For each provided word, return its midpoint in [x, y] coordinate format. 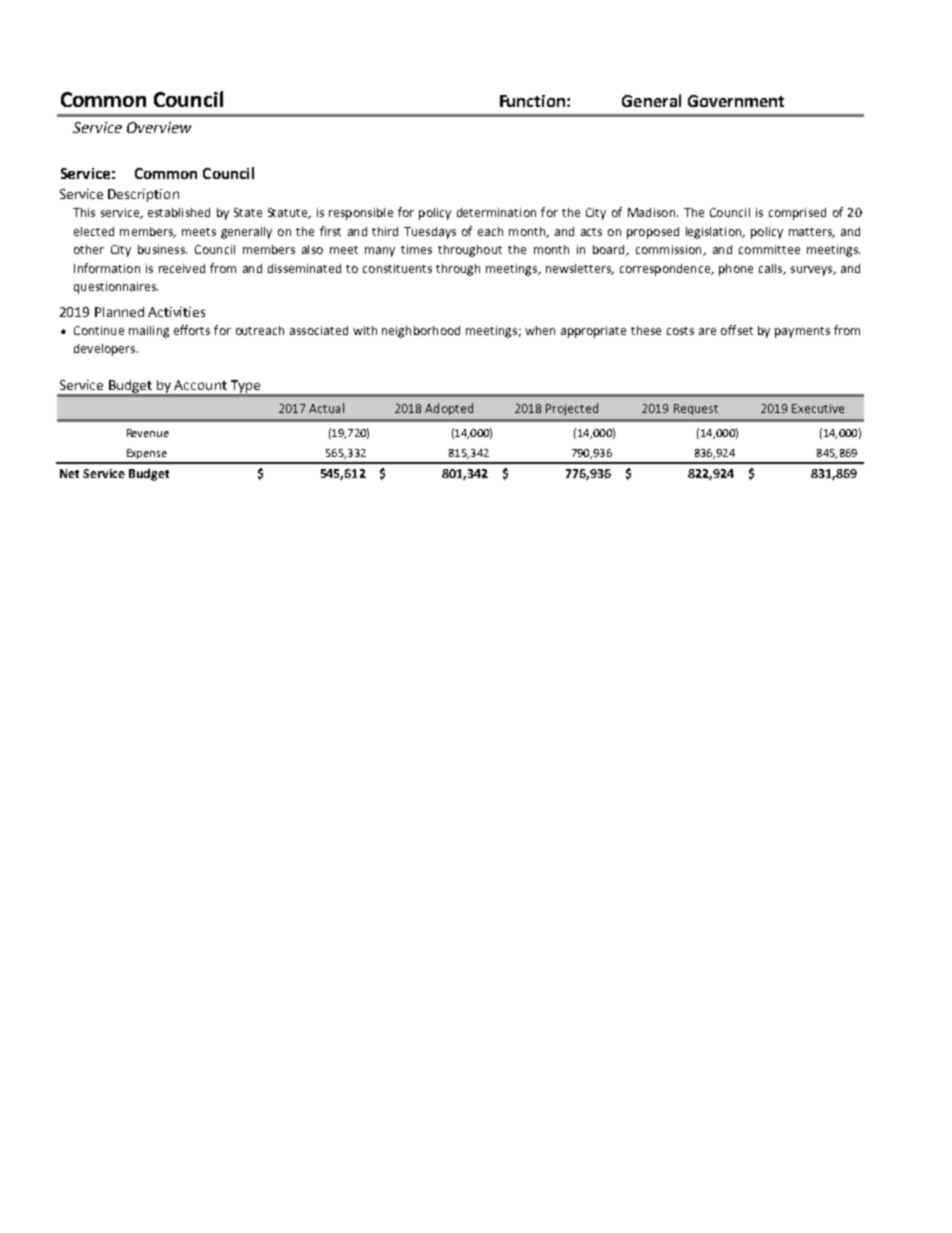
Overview [159, 127]
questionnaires [116, 288]
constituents [397, 268]
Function [534, 101]
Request [696, 409]
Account [200, 385]
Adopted [449, 409]
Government [736, 101]
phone [736, 270]
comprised [797, 214]
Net [69, 473]
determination [496, 212]
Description [143, 195]
